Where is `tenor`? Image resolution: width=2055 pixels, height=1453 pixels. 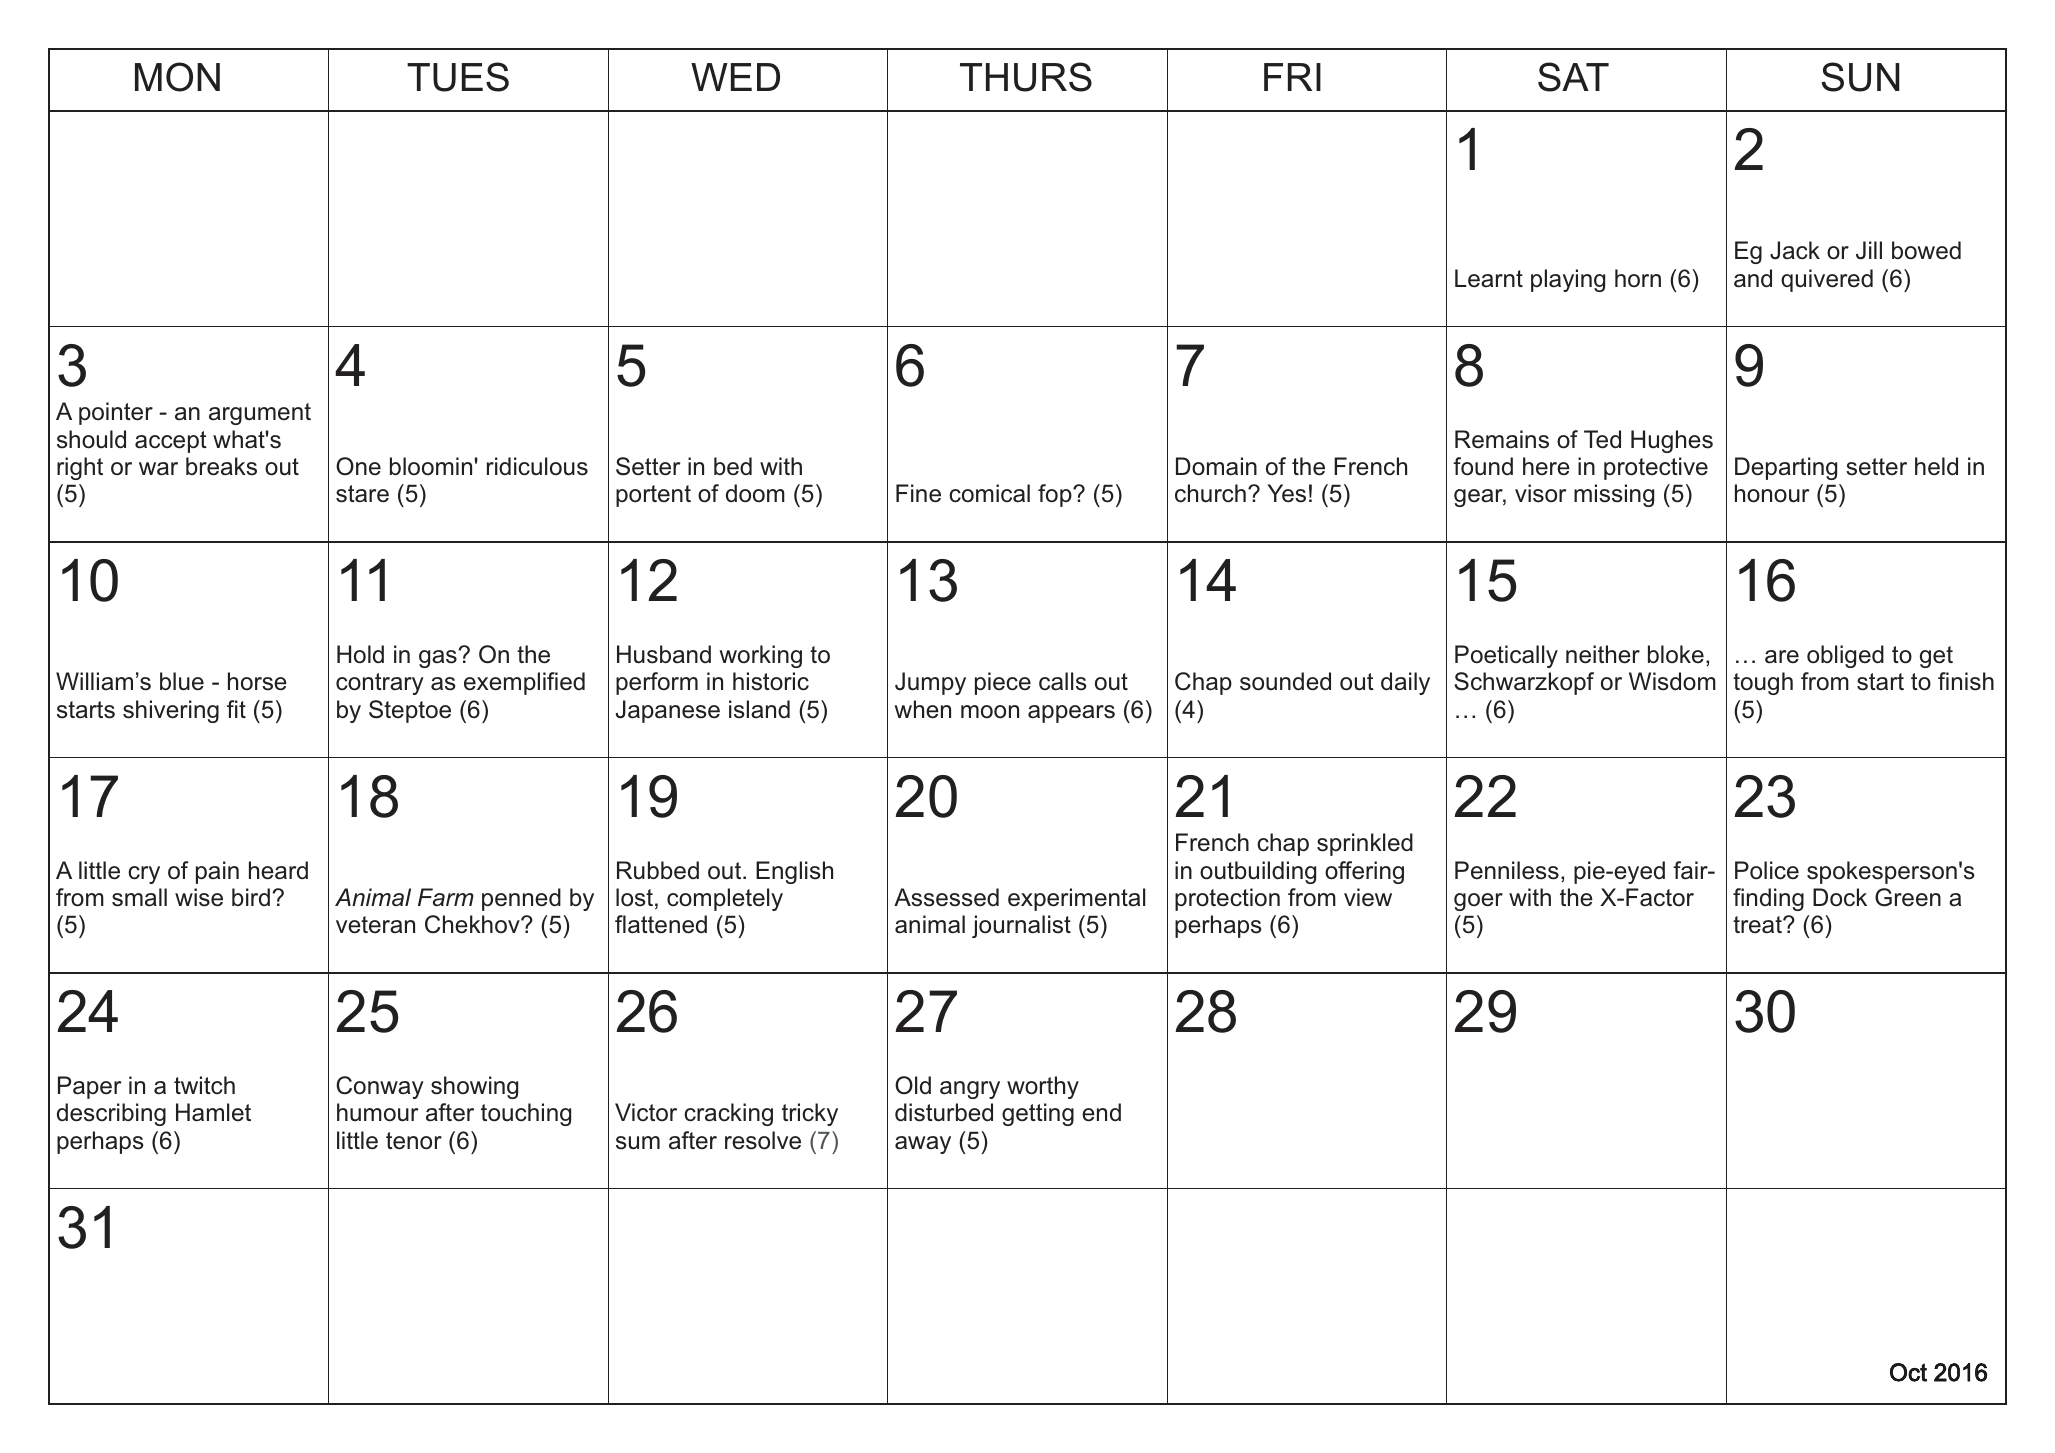
tenor is located at coordinates (414, 1141).
